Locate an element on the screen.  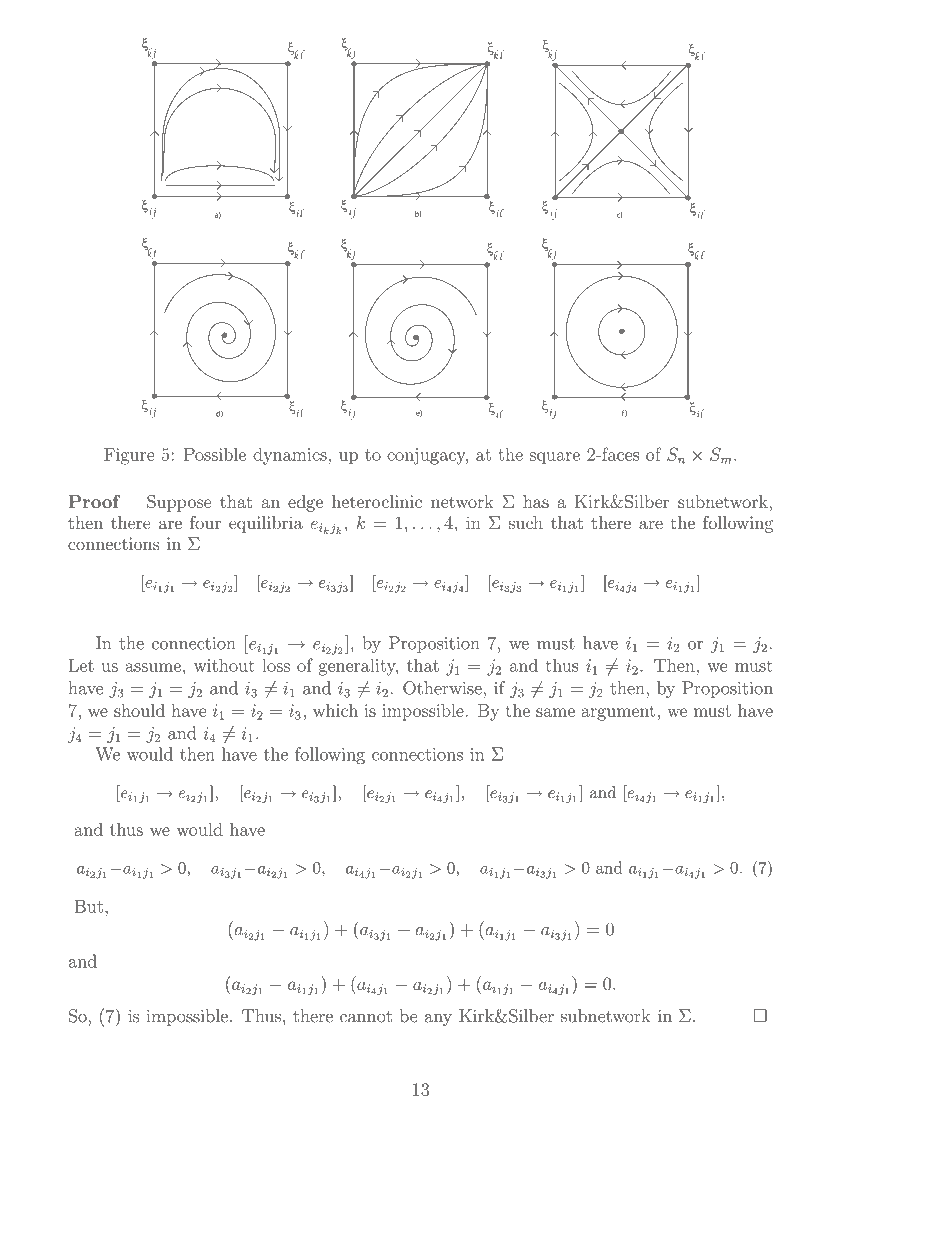
dynamics is located at coordinates (291, 456).
